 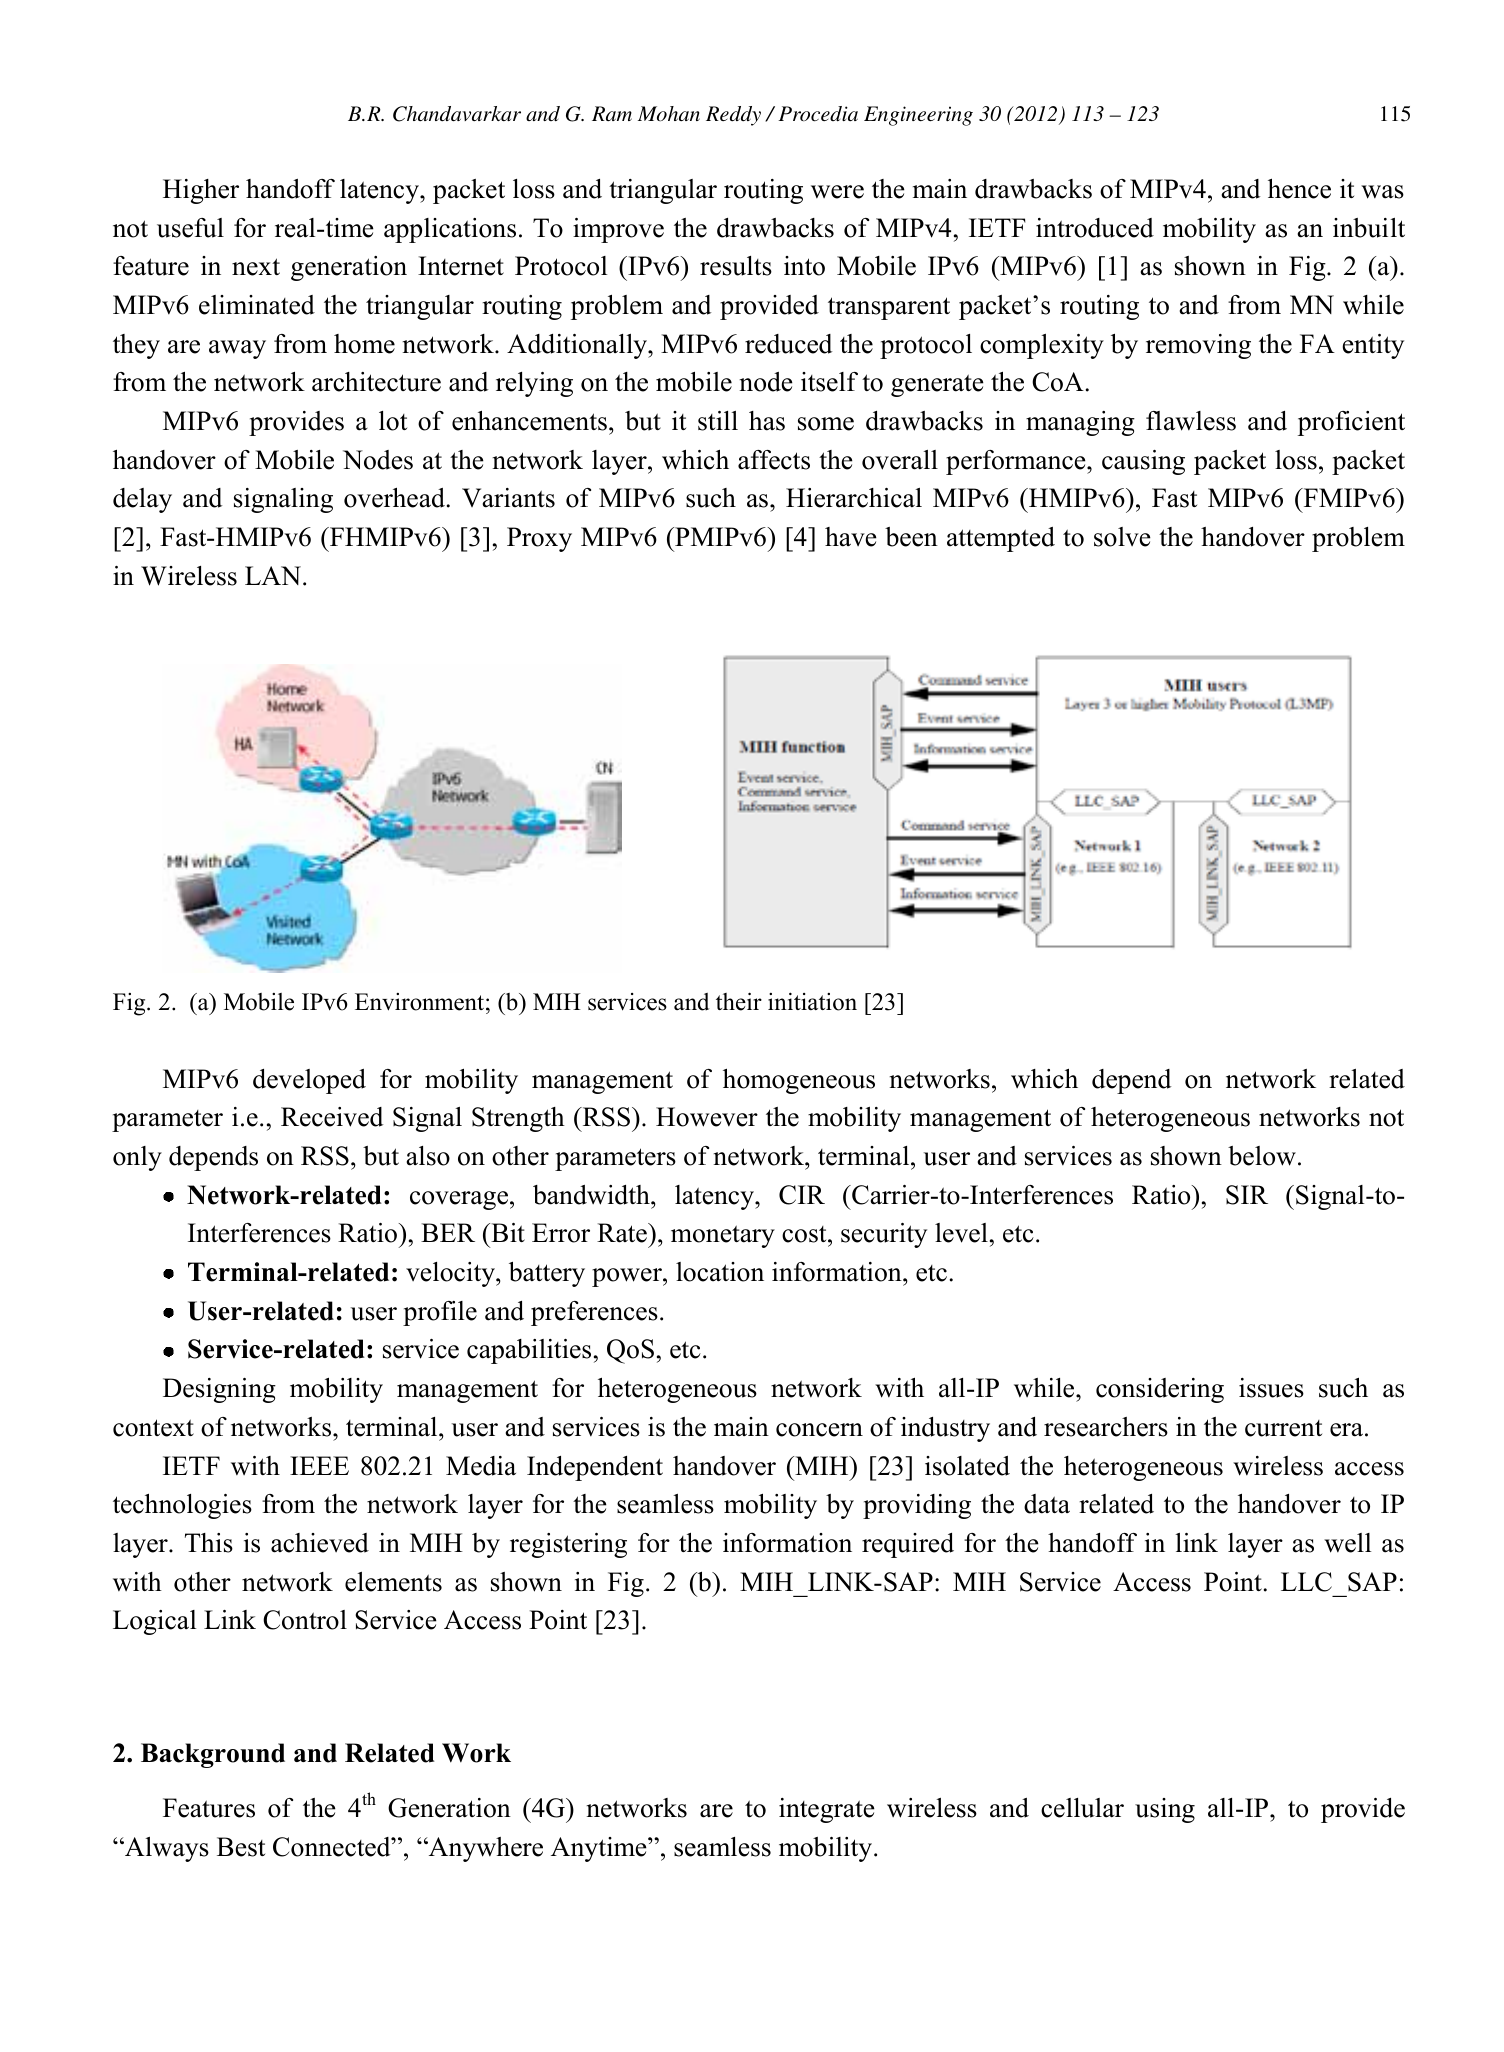 What do you see at coordinates (1082, 1808) in the image?
I see `cellular` at bounding box center [1082, 1808].
